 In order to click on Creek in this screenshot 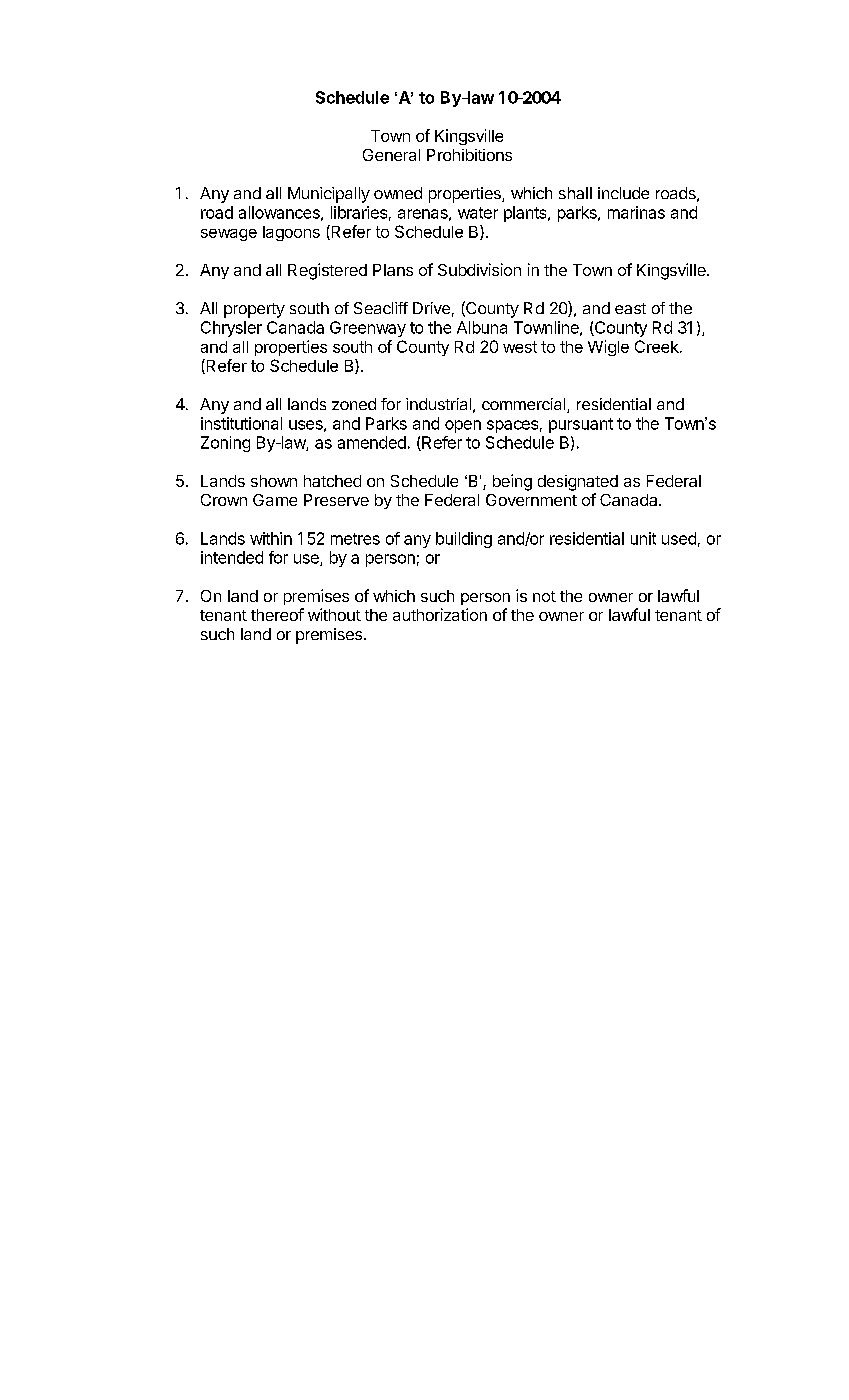, I will do `click(658, 346)`.
